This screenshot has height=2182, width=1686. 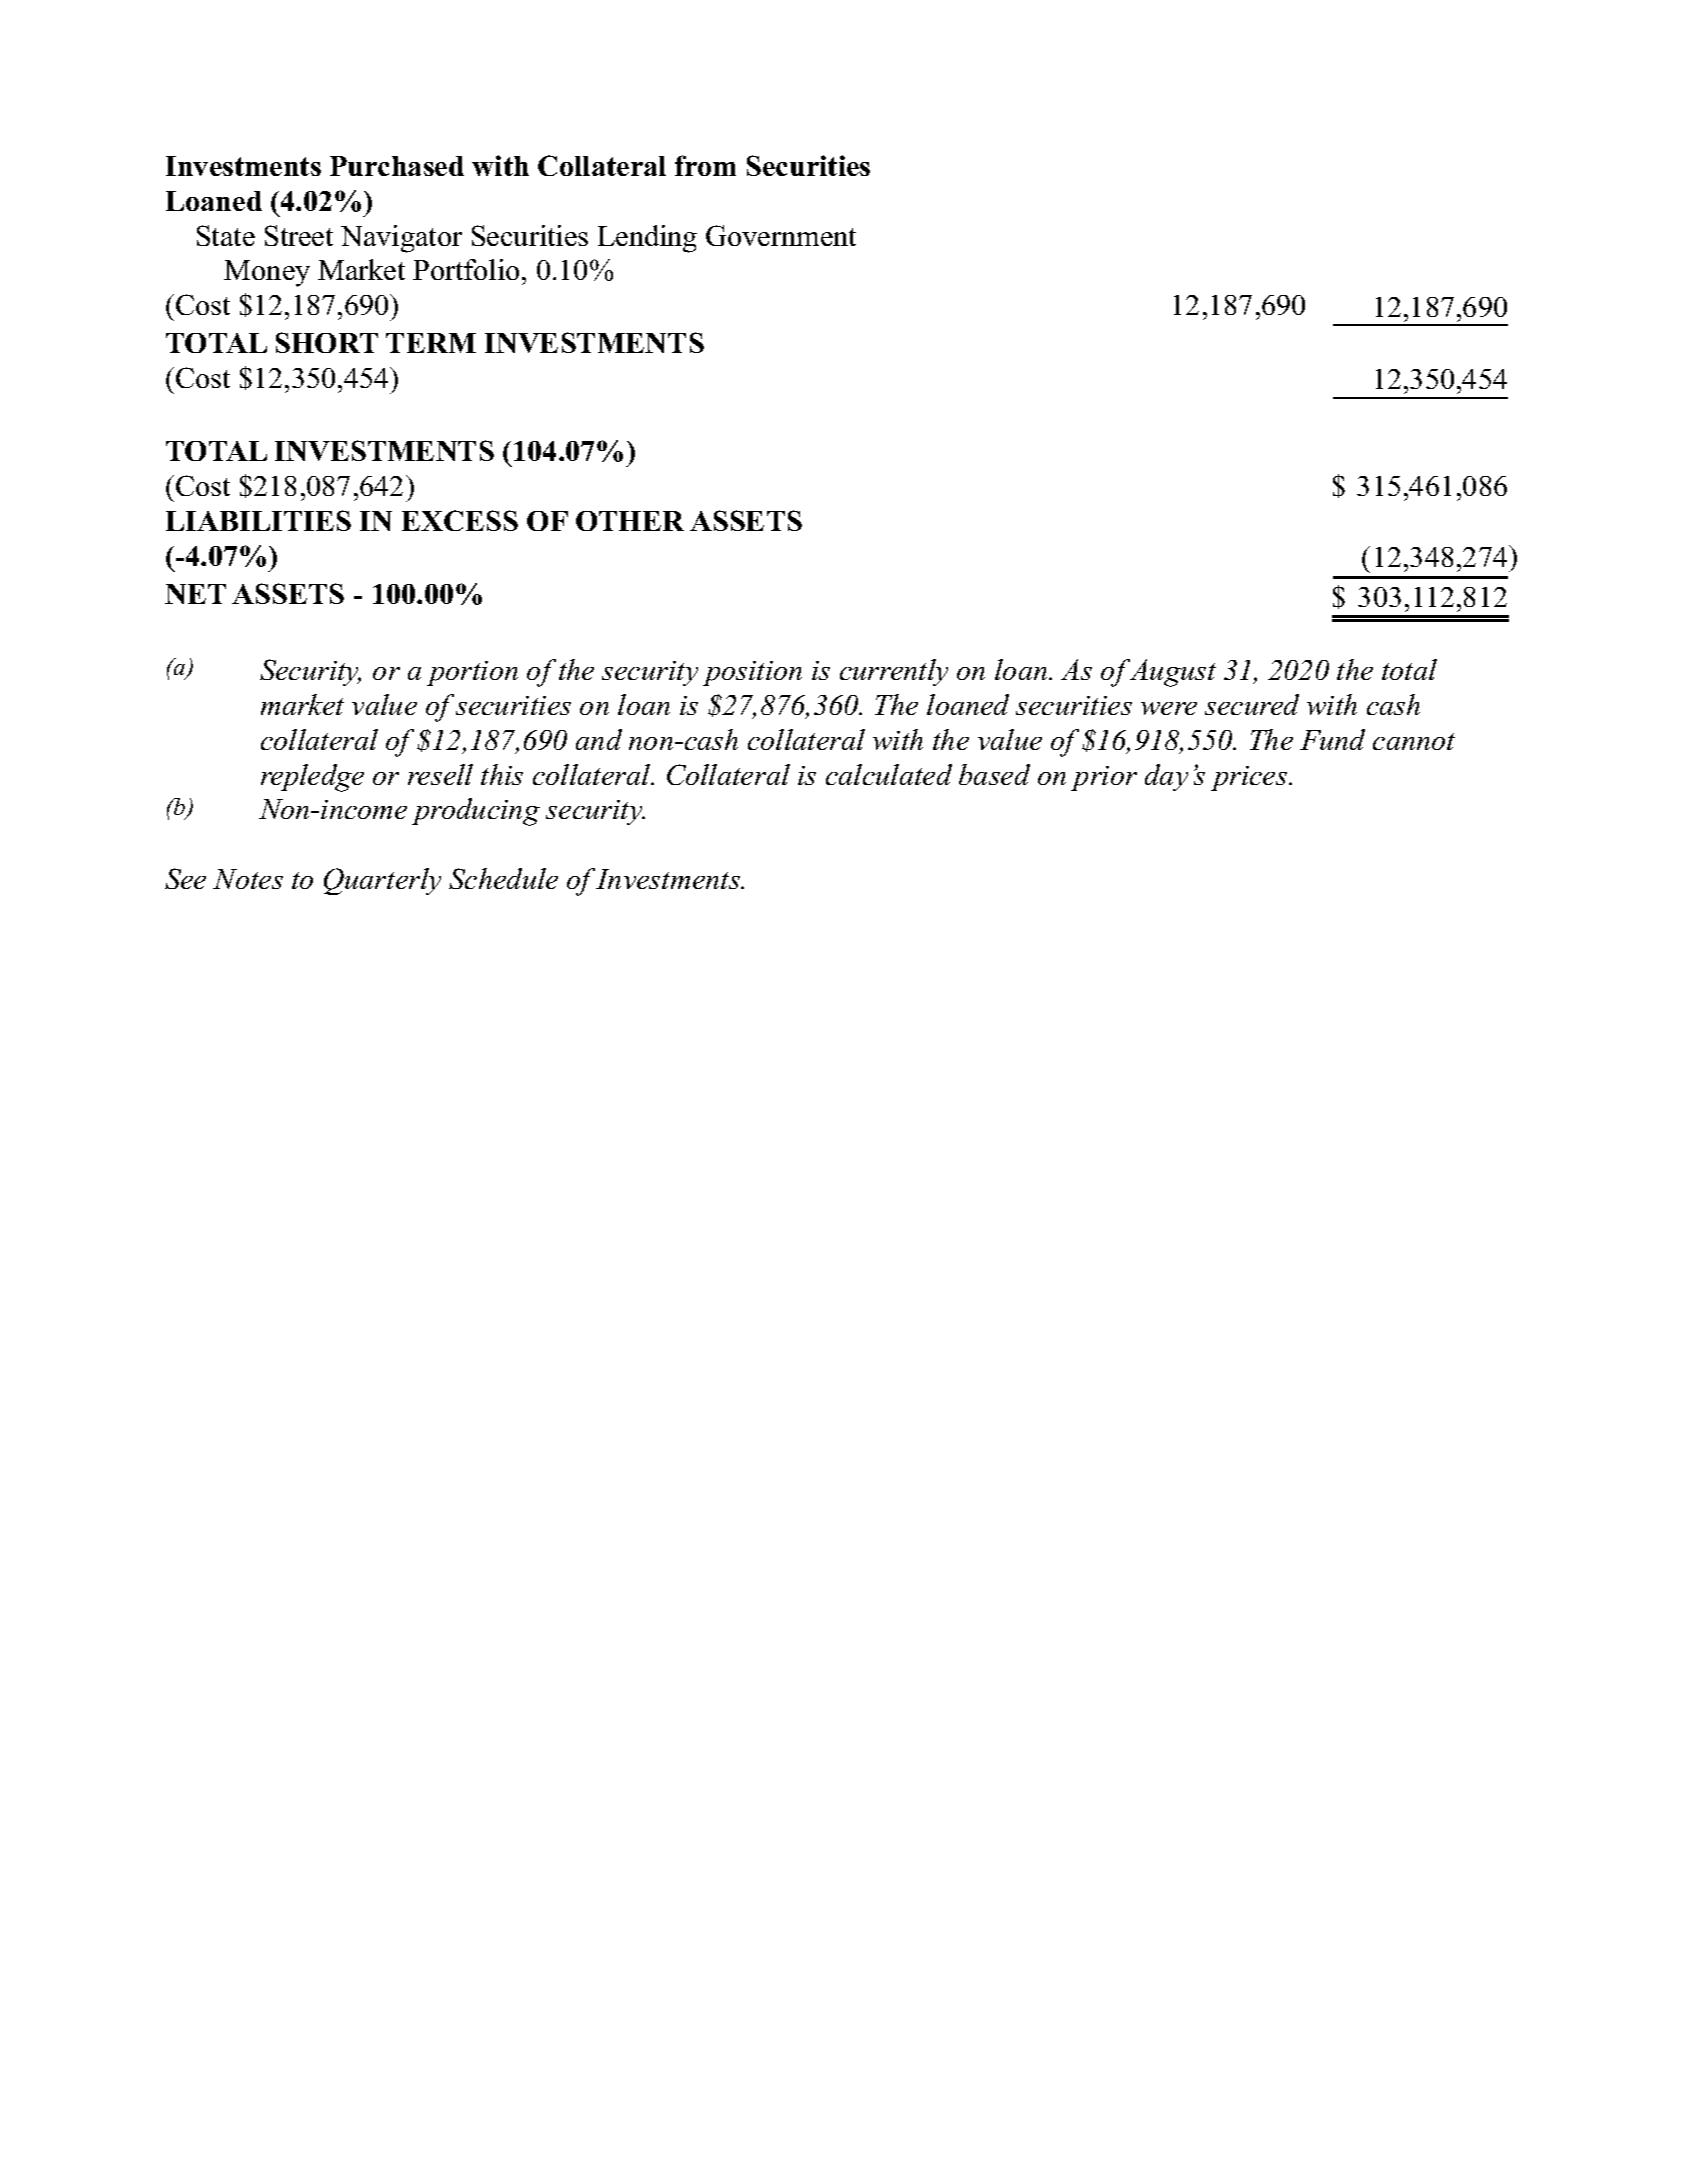 What do you see at coordinates (752, 673) in the screenshot?
I see `position` at bounding box center [752, 673].
